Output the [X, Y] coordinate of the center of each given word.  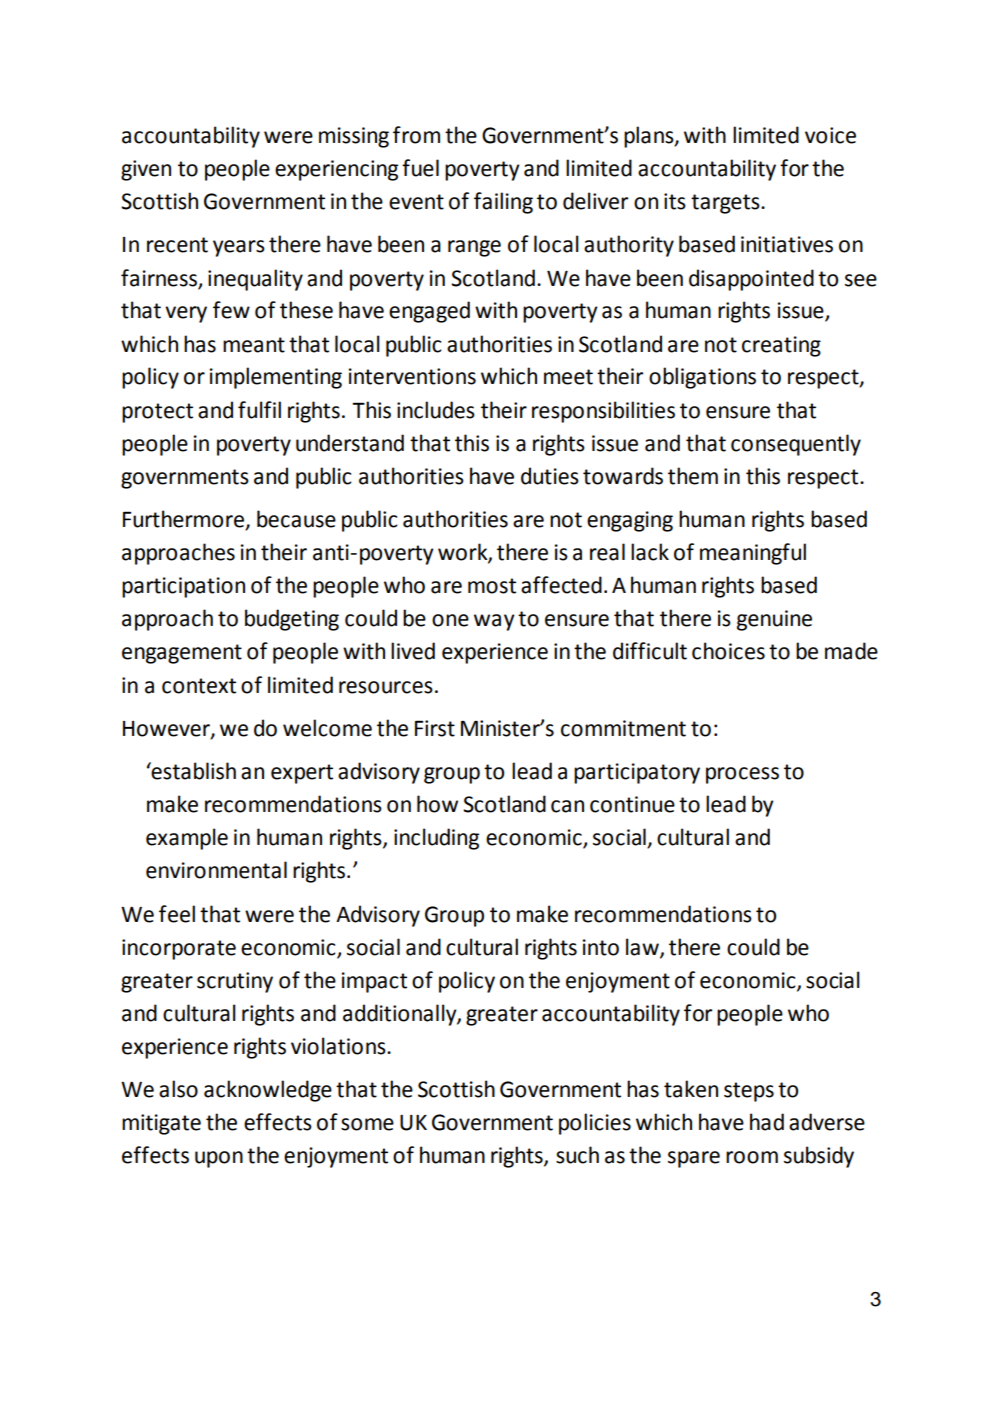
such [577, 1155]
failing [503, 203]
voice [830, 135]
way [494, 622]
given [146, 170]
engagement [182, 654]
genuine [774, 620]
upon [219, 1159]
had [767, 1122]
